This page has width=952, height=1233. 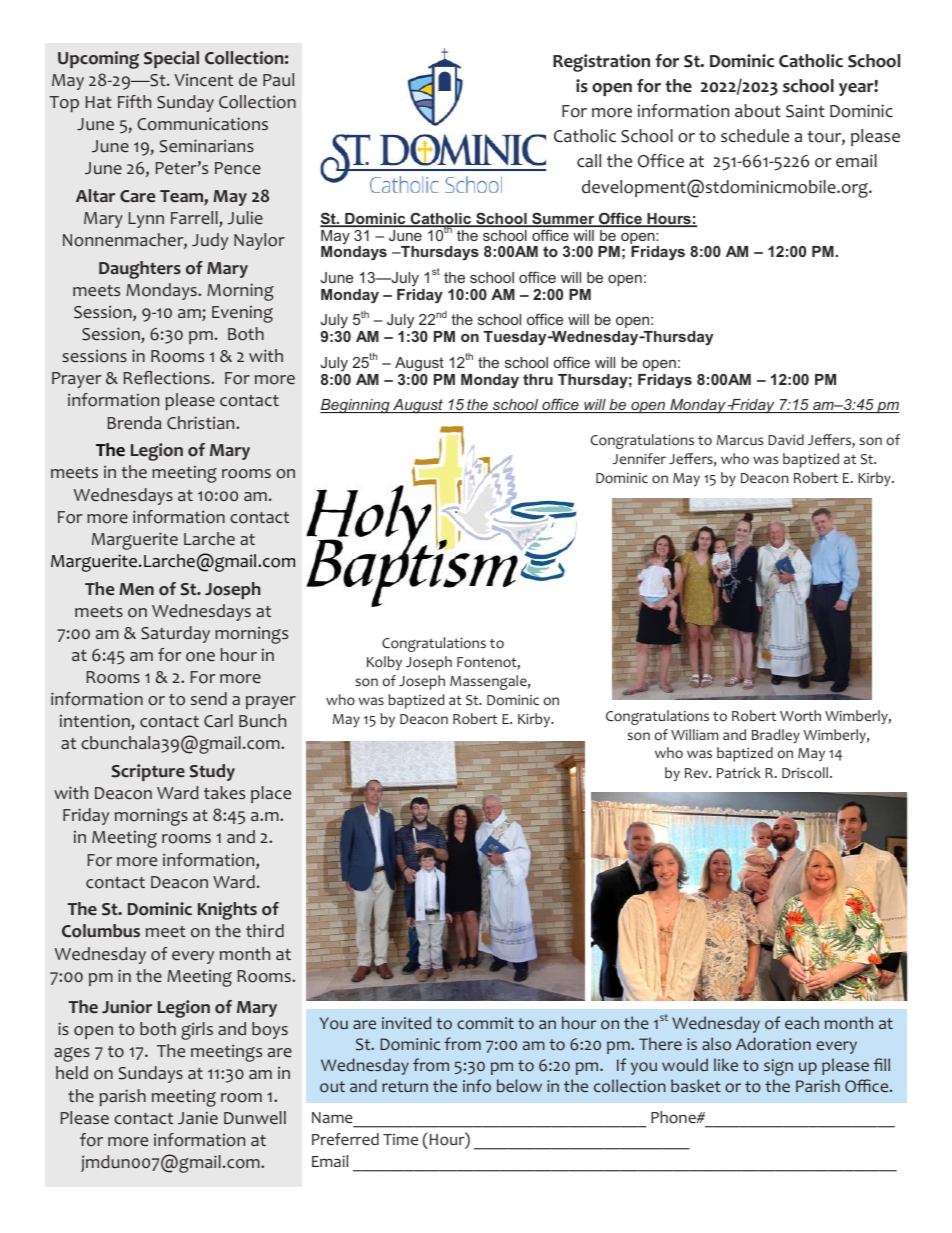 What do you see at coordinates (198, 1118) in the page?
I see `Janie` at bounding box center [198, 1118].
